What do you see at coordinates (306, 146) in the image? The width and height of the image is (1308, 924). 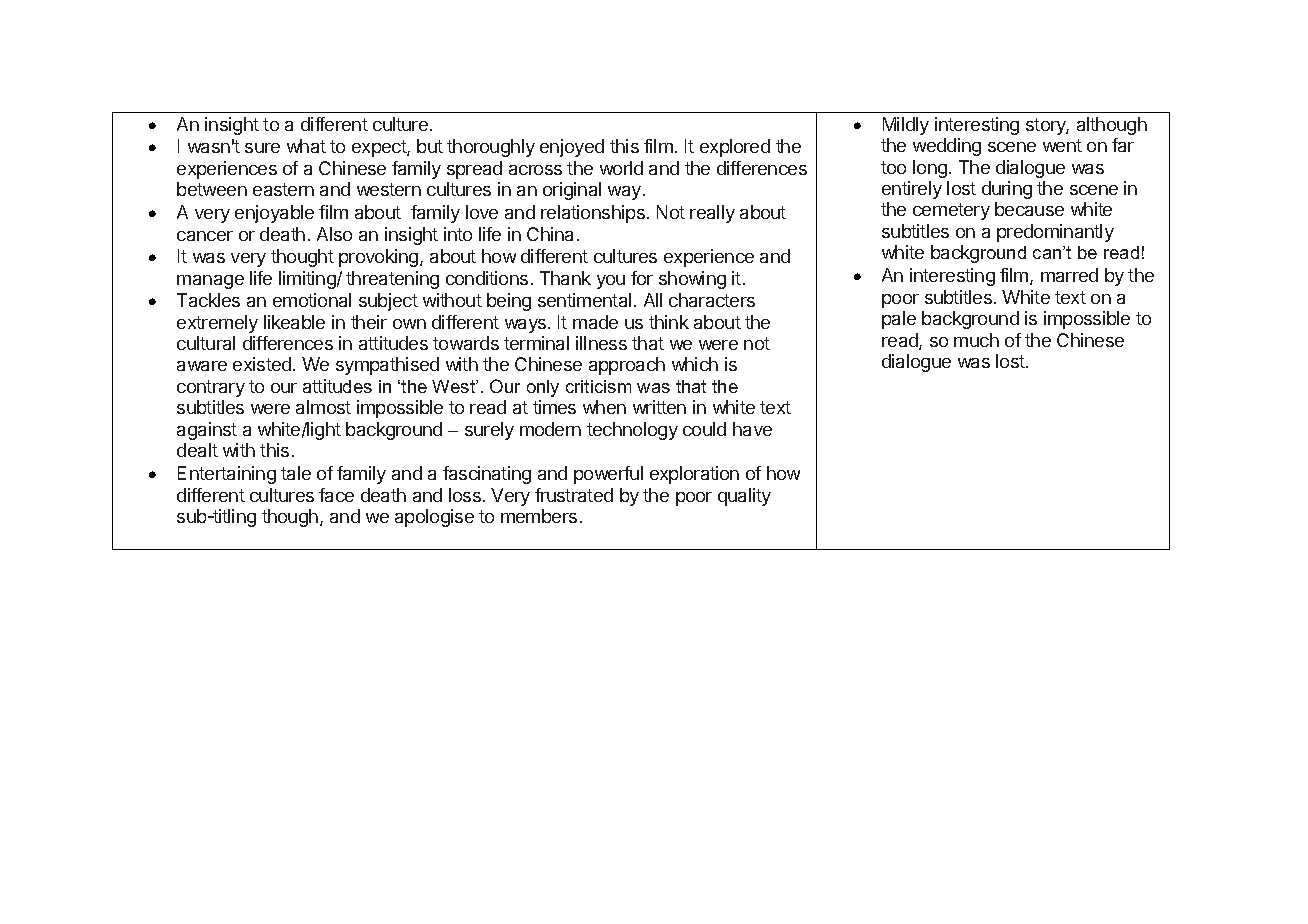 I see `what` at bounding box center [306, 146].
